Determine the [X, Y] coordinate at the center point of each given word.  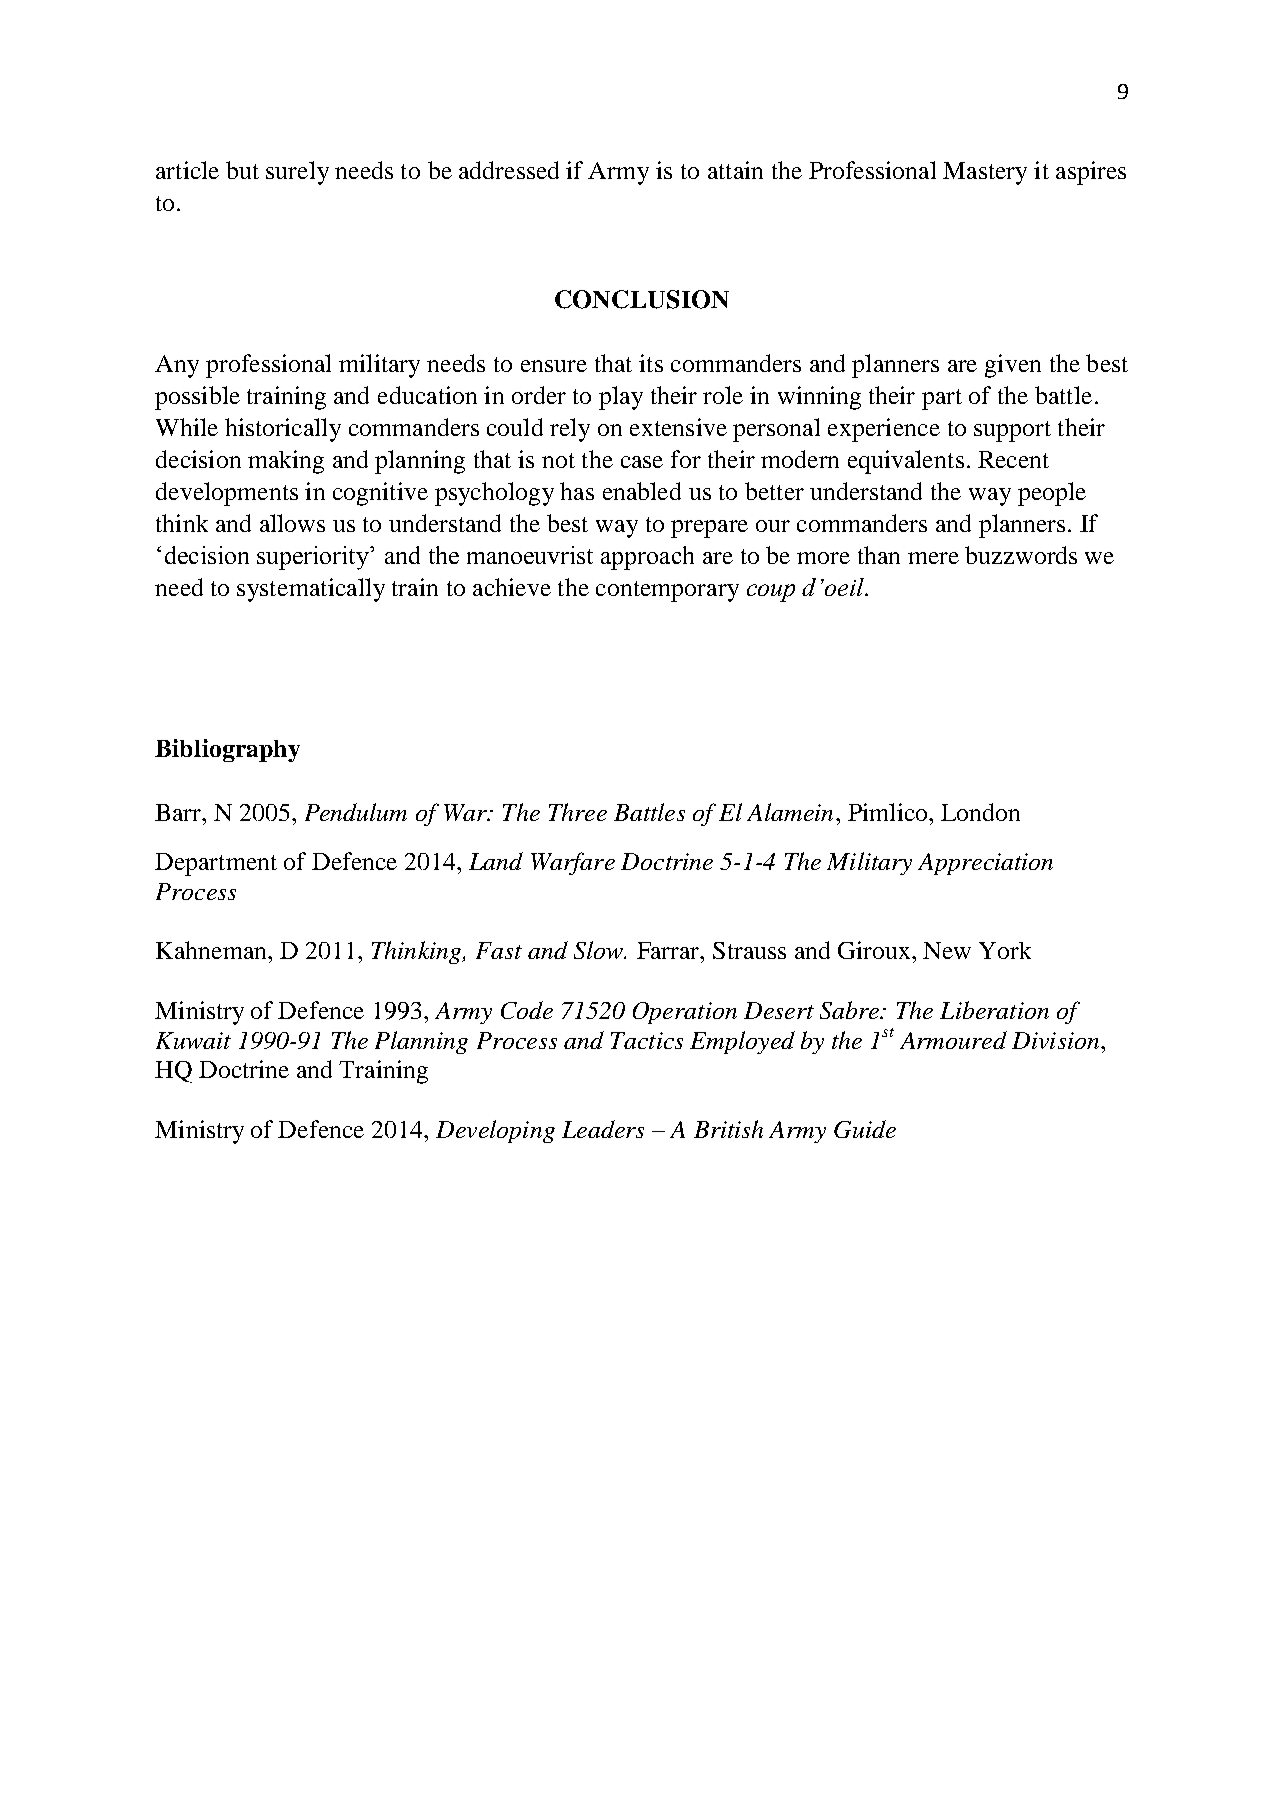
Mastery [985, 173]
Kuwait [193, 1040]
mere [933, 558]
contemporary [667, 591]
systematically [311, 590]
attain [735, 170]
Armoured [953, 1040]
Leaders [603, 1129]
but [242, 170]
